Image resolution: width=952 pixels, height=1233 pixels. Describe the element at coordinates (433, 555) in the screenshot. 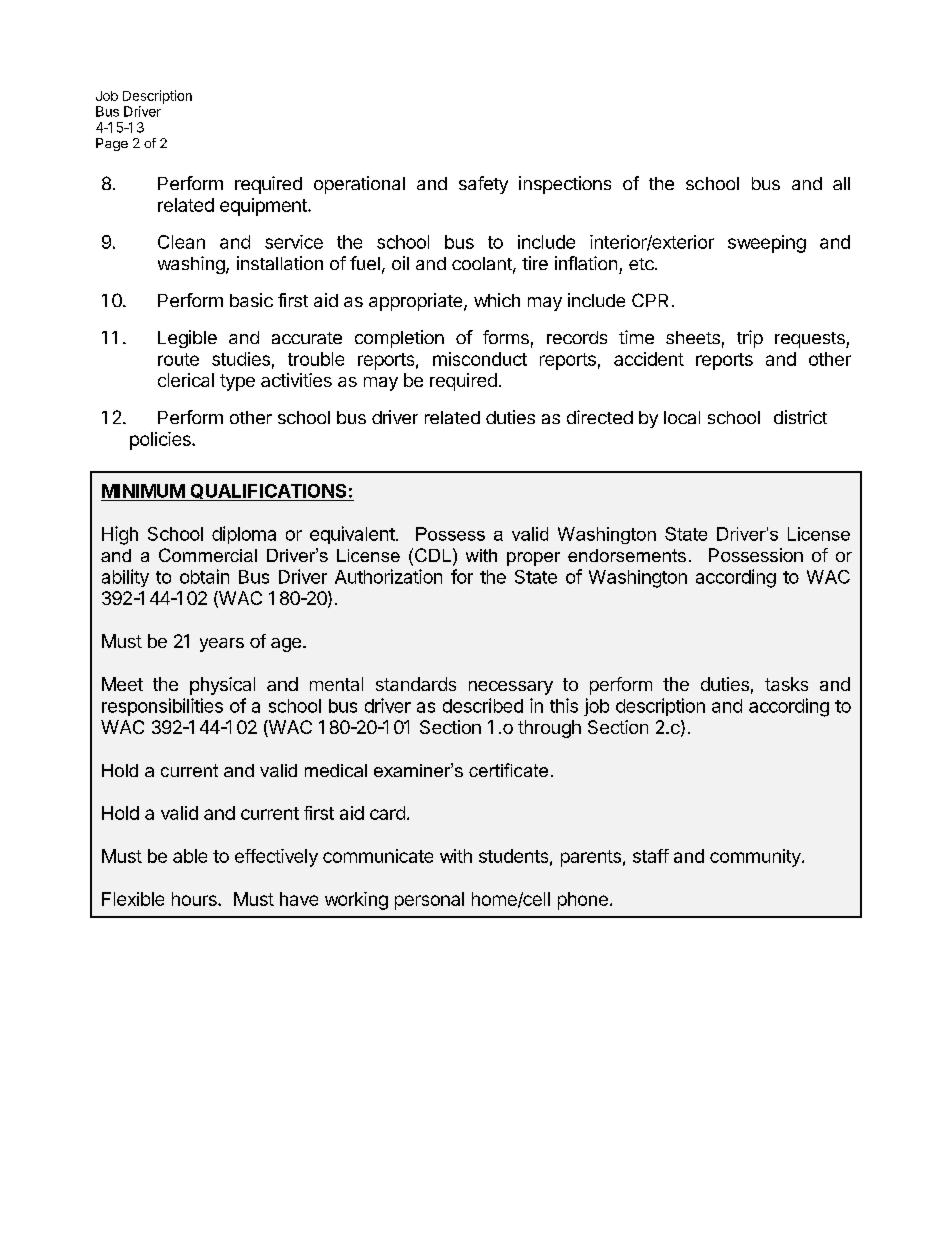

I see `CDL` at that location.
